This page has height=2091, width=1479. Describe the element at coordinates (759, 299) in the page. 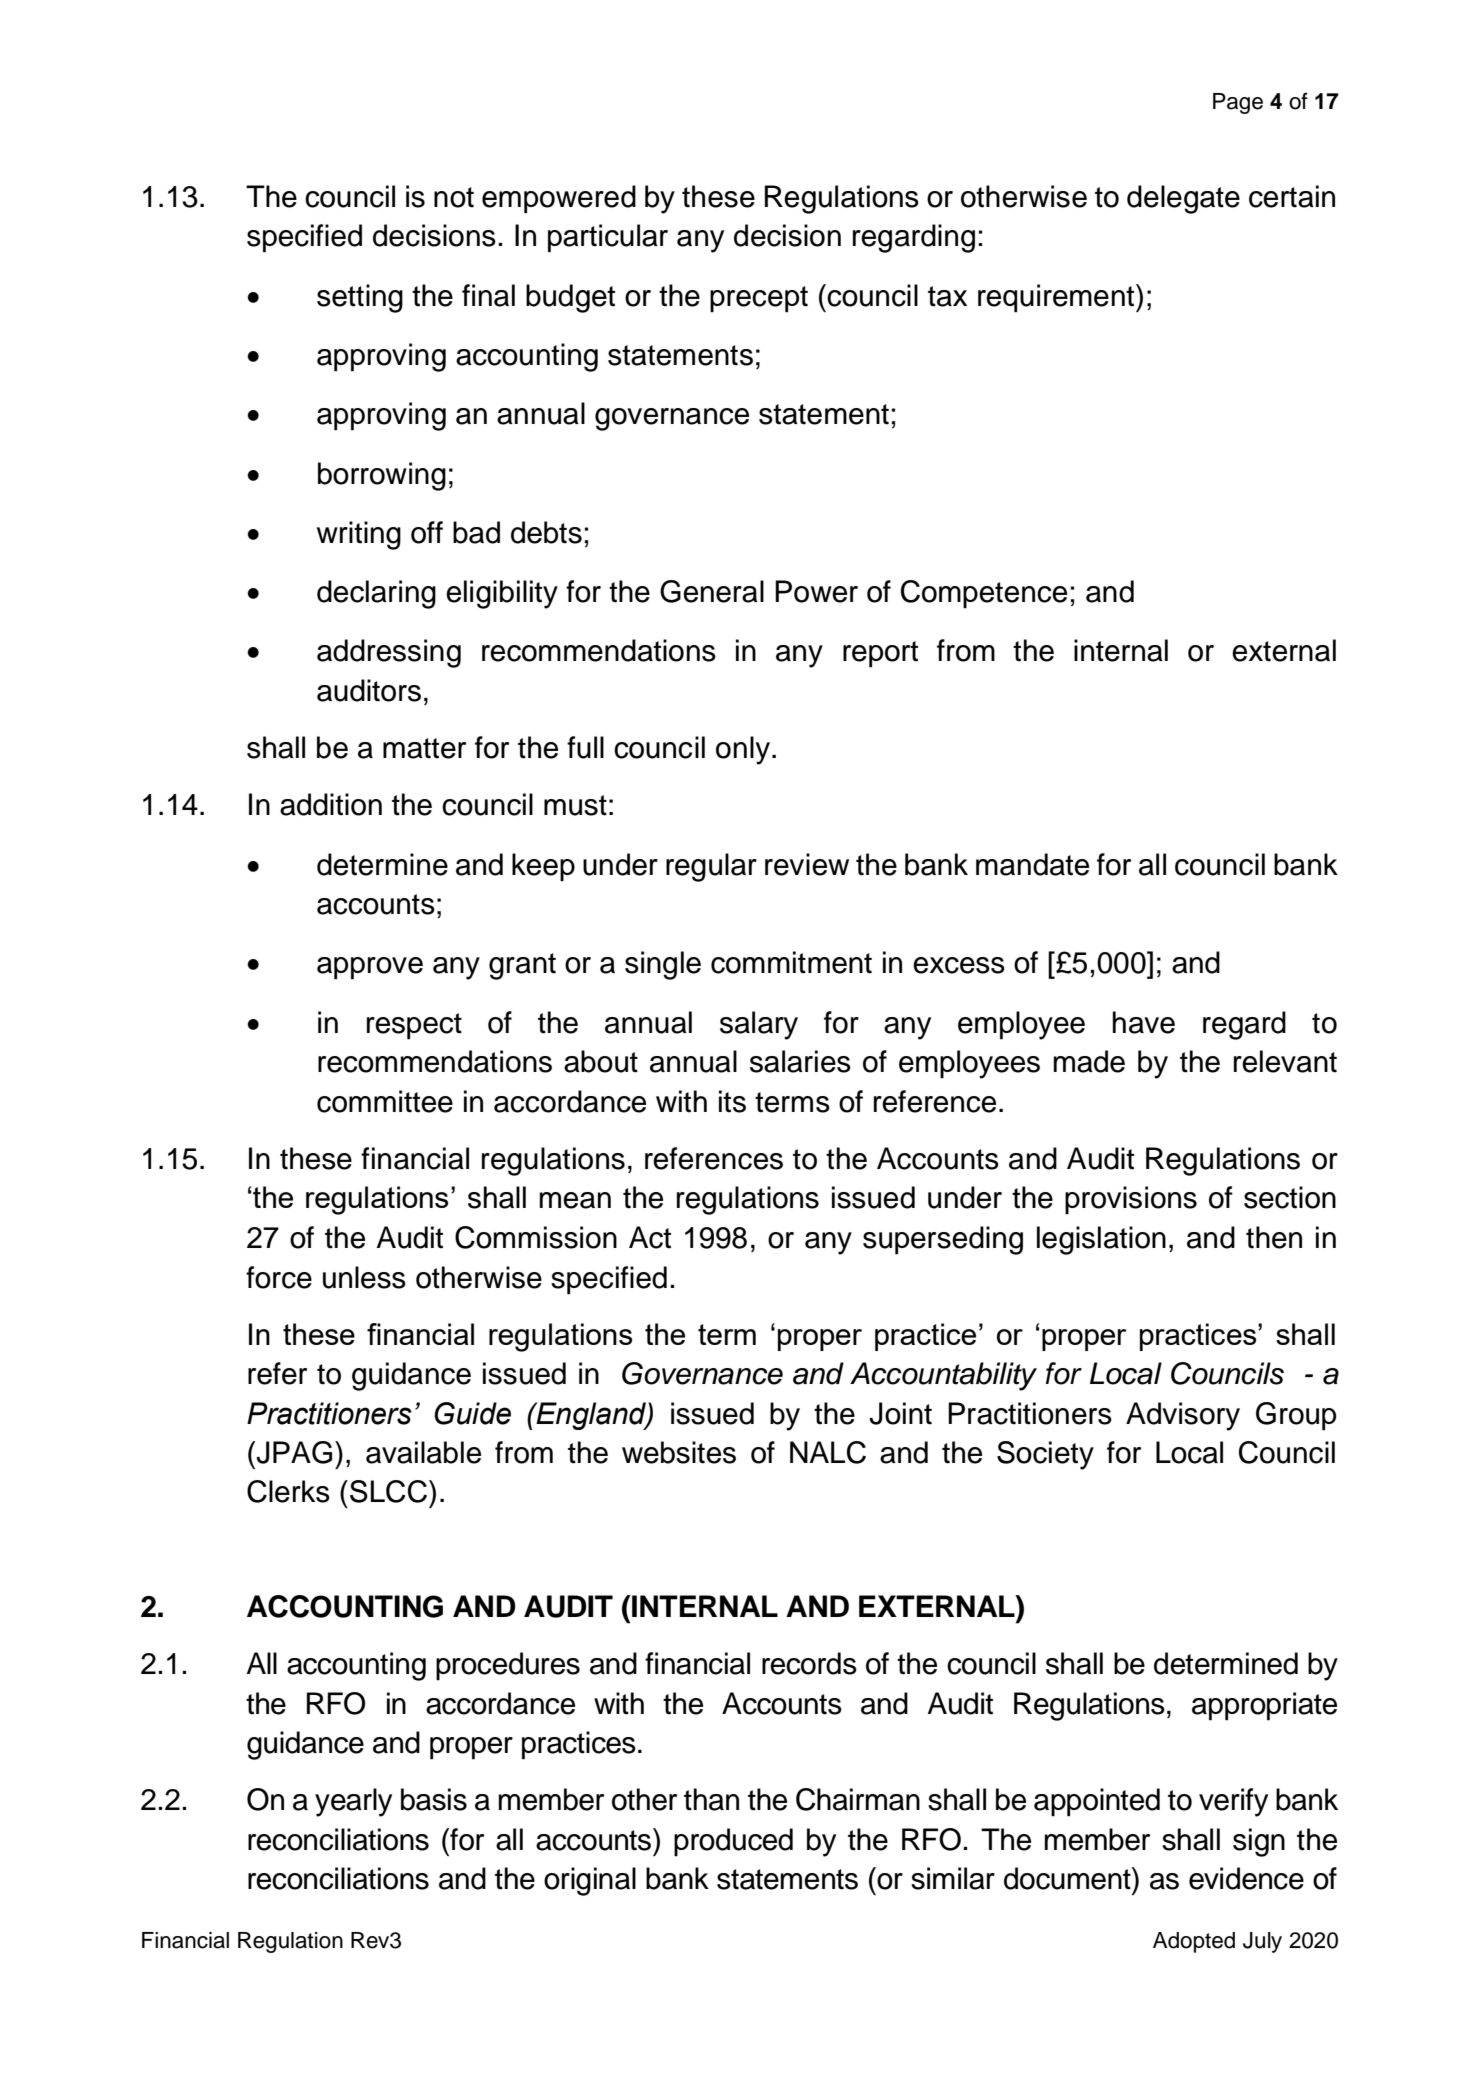

I see `precept` at that location.
